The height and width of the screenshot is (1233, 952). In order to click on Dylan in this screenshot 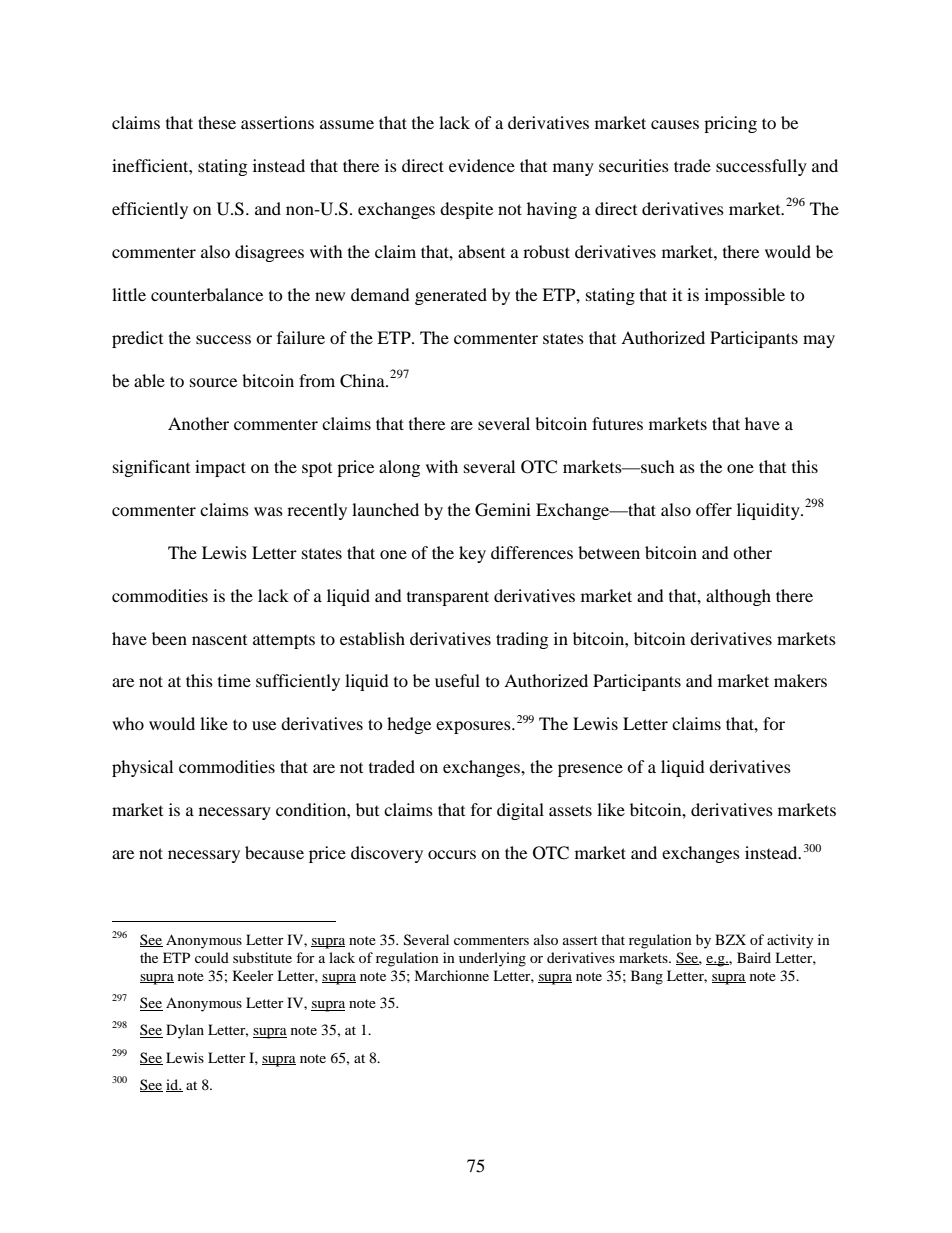, I will do `click(185, 1031)`.
